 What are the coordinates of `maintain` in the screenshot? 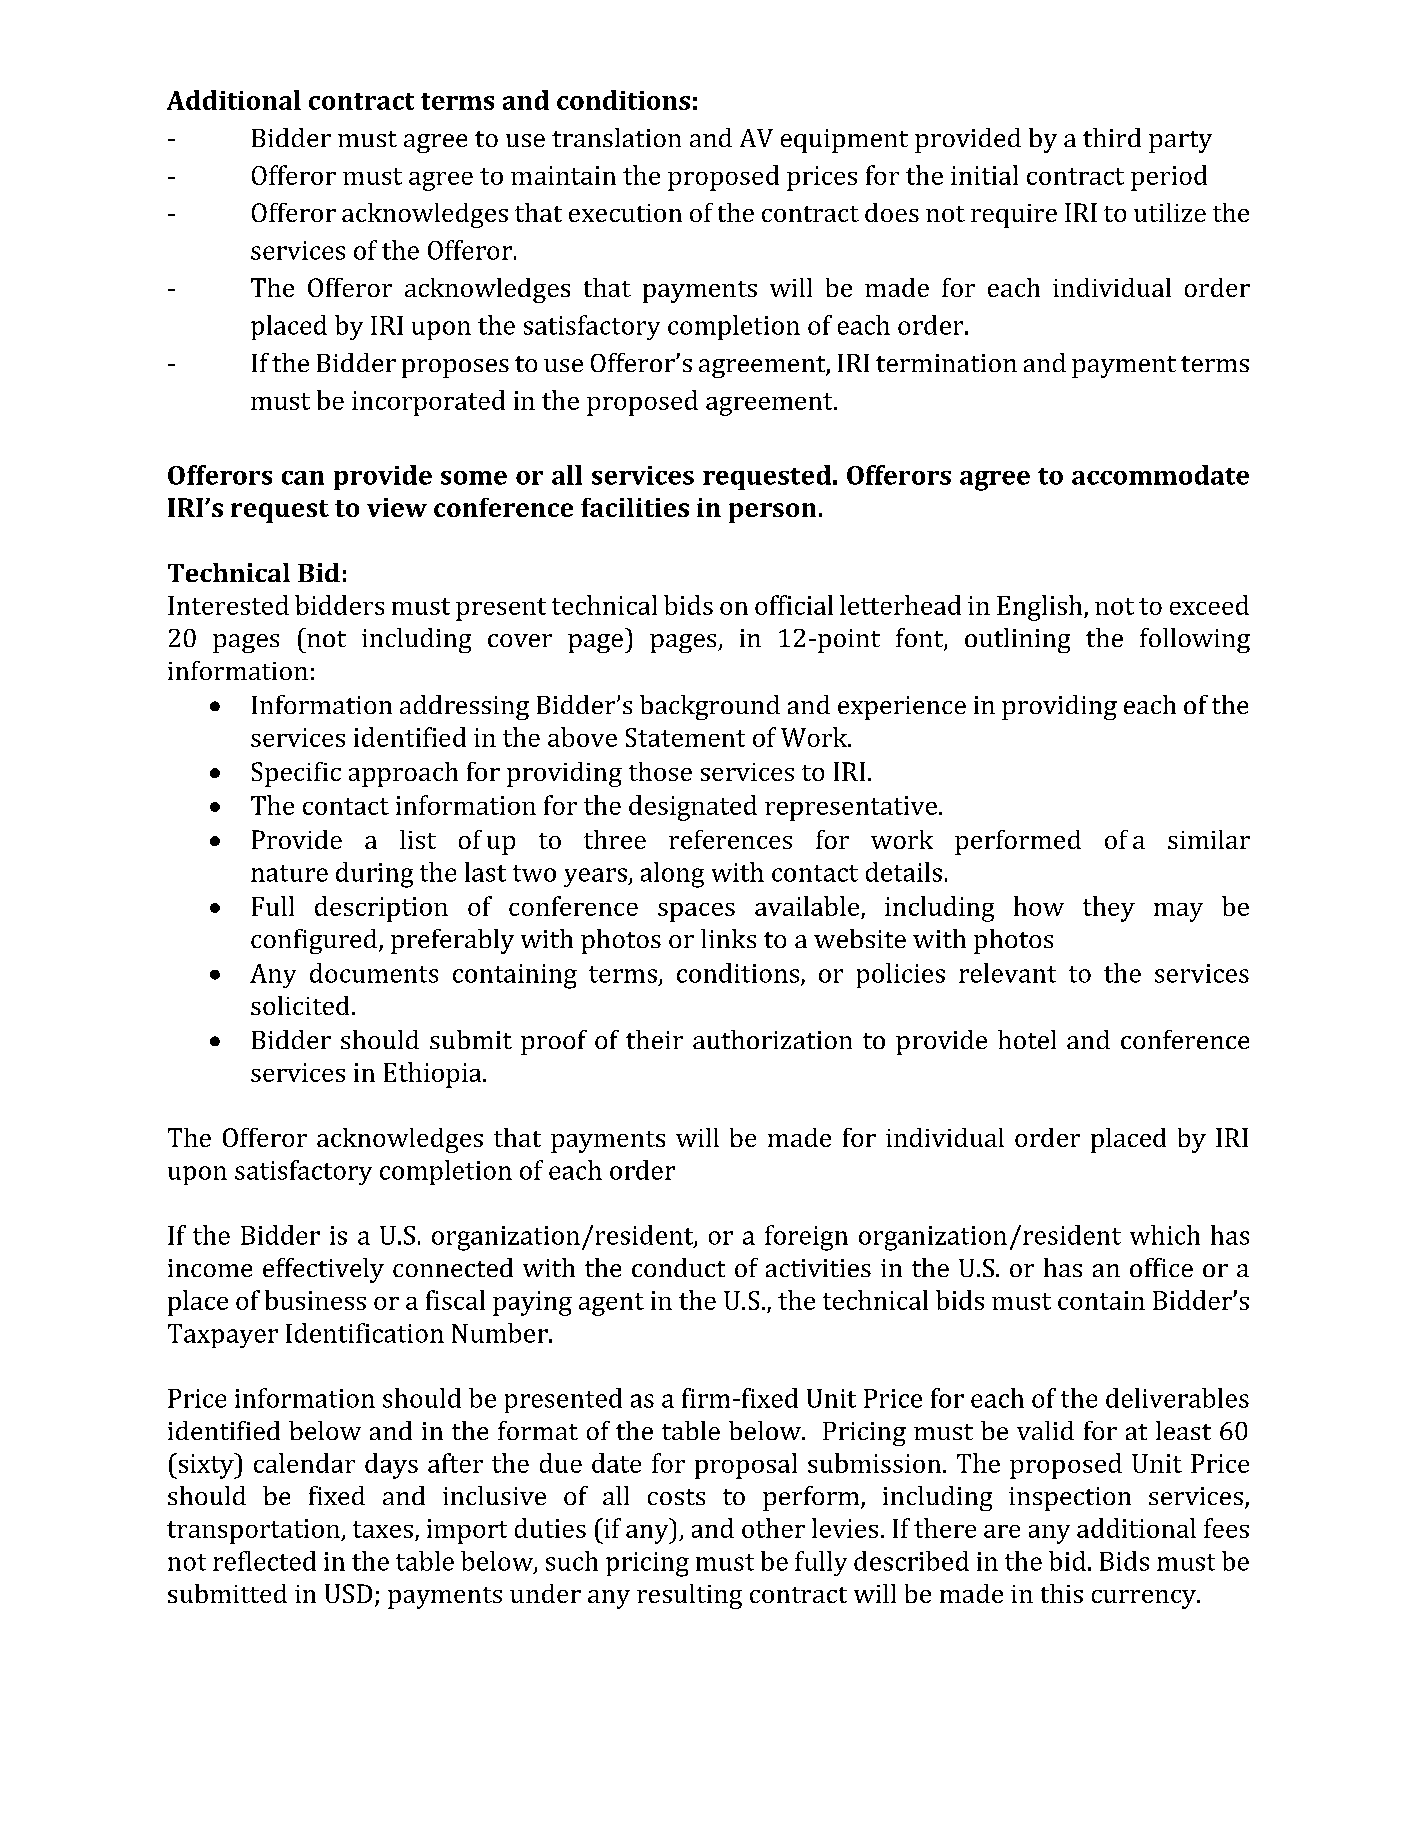 It's located at (563, 175).
